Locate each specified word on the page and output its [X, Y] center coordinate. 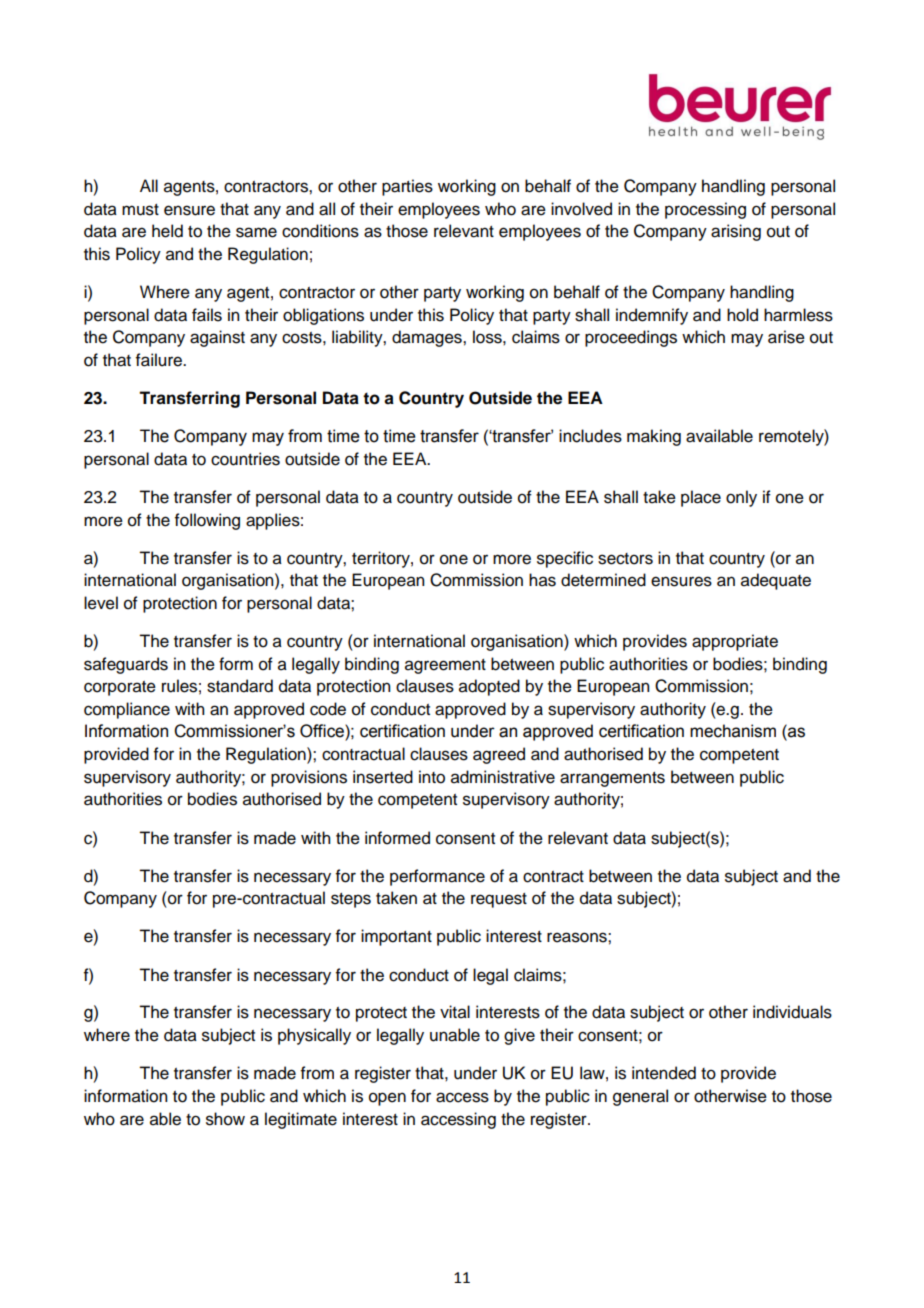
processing [705, 210]
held [167, 231]
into [432, 777]
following [207, 521]
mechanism [733, 731]
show [225, 1119]
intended [664, 1073]
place [701, 498]
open [387, 1099]
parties [407, 187]
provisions [309, 778]
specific [565, 559]
